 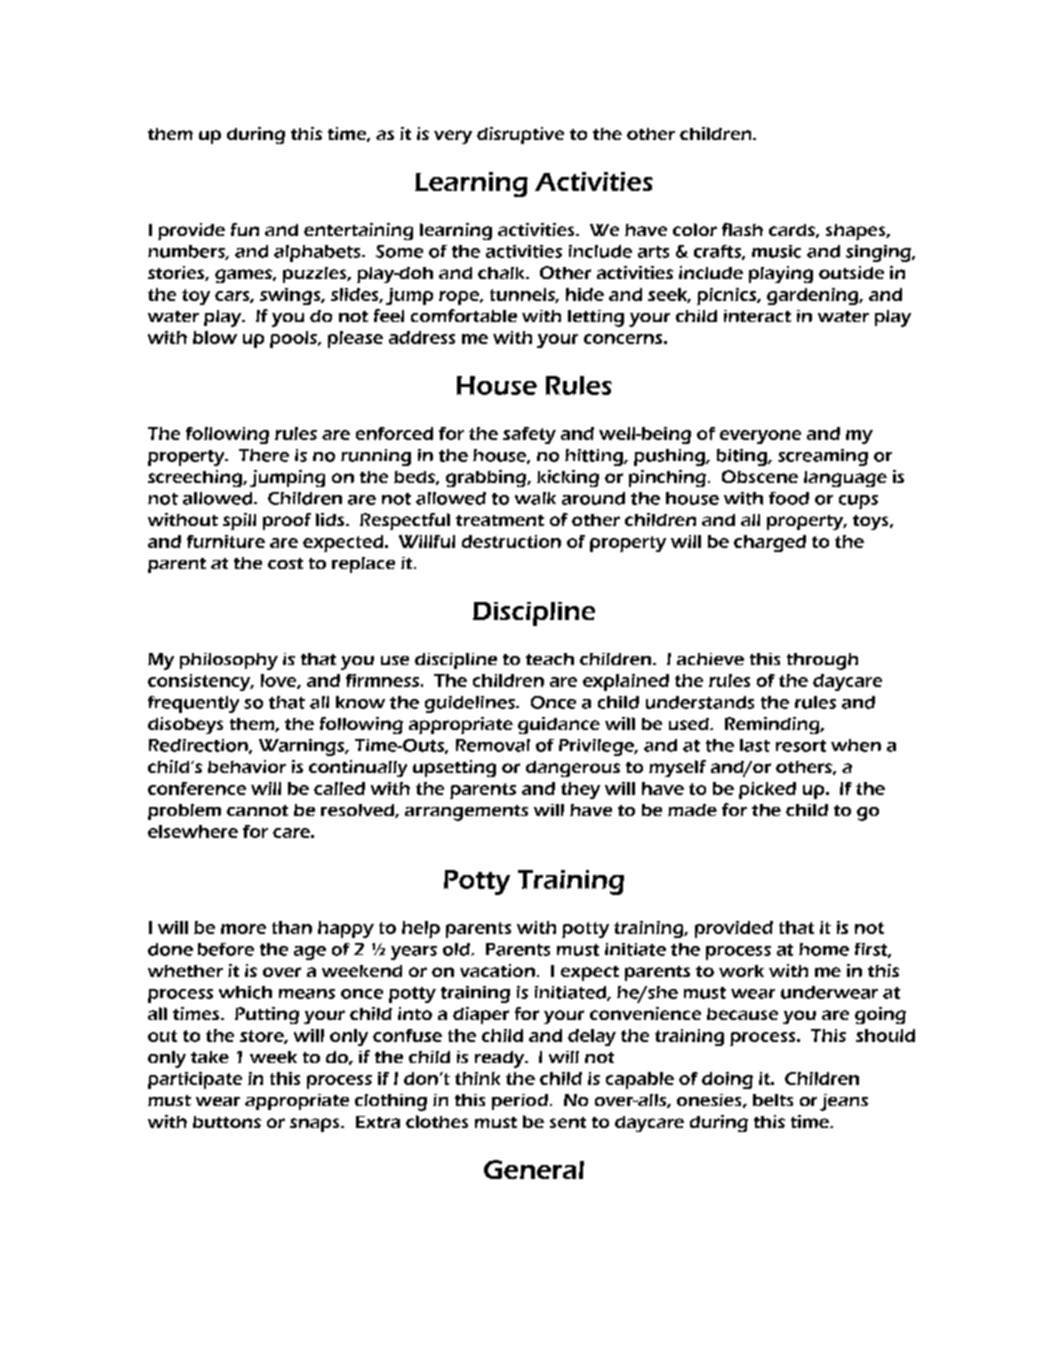 What do you see at coordinates (550, 659) in the screenshot?
I see `teach` at bounding box center [550, 659].
